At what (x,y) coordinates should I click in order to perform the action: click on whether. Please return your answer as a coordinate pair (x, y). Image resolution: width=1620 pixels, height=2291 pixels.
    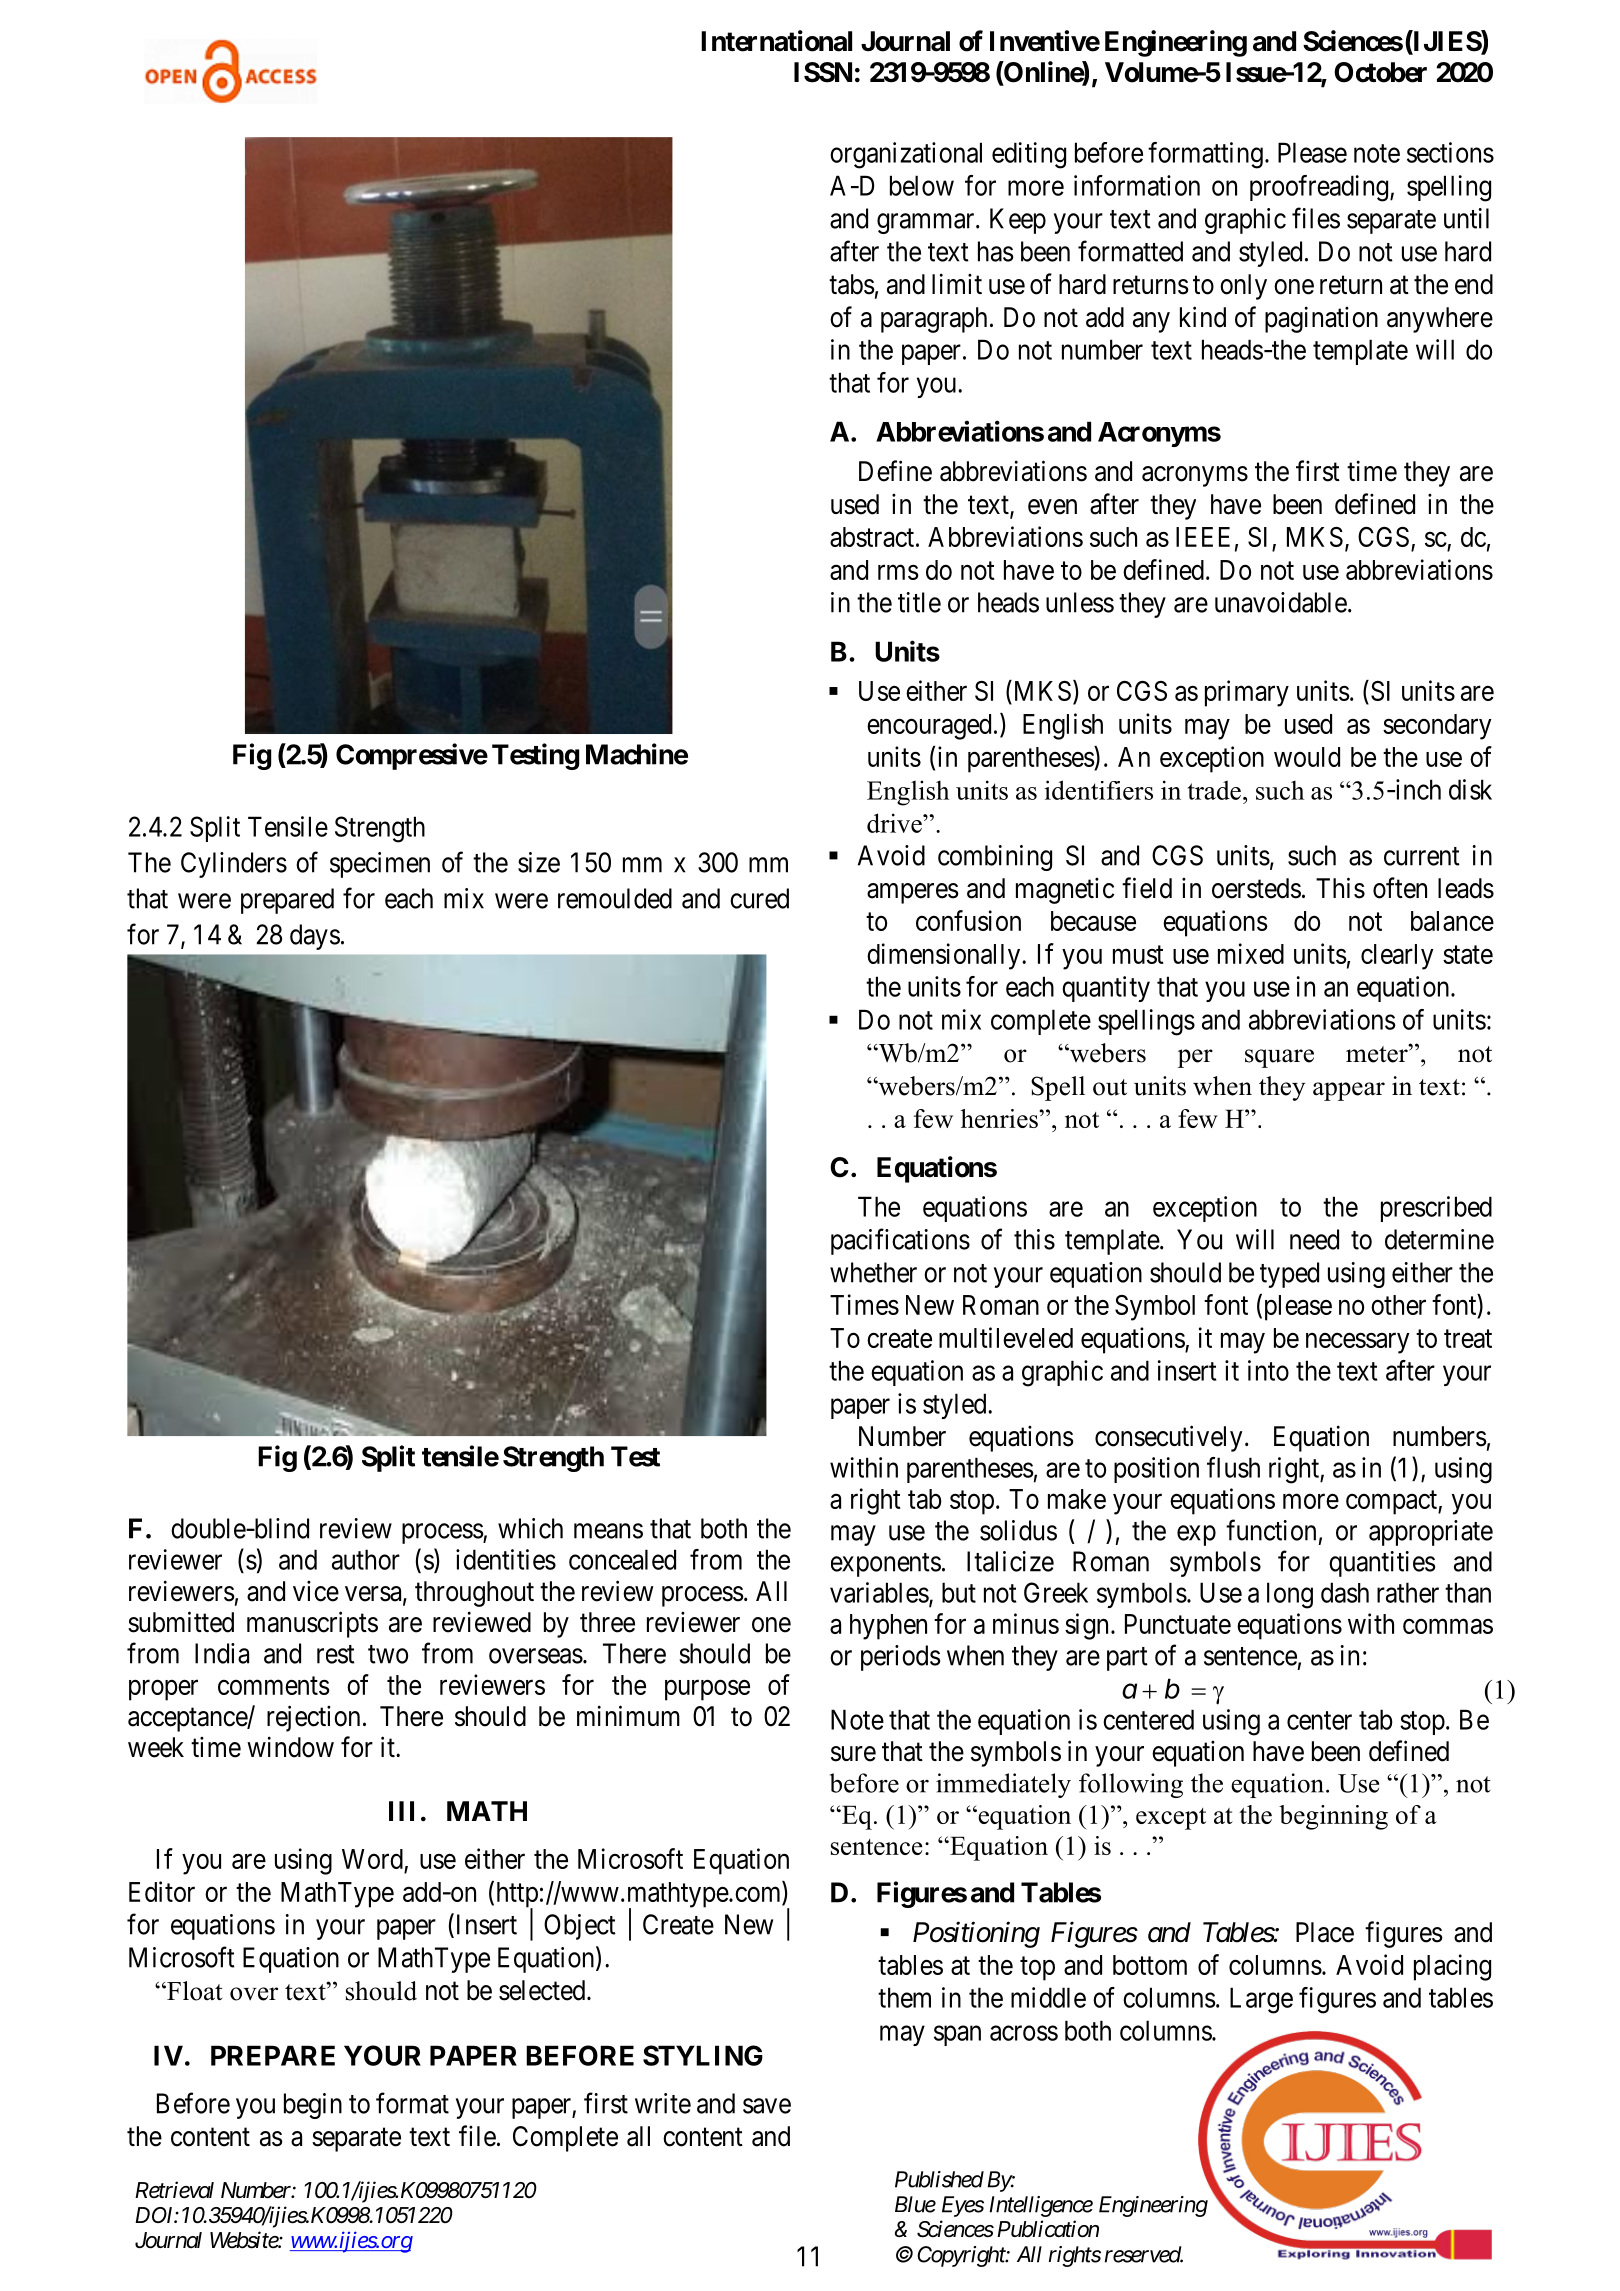
    Looking at the image, I should click on (873, 1272).
